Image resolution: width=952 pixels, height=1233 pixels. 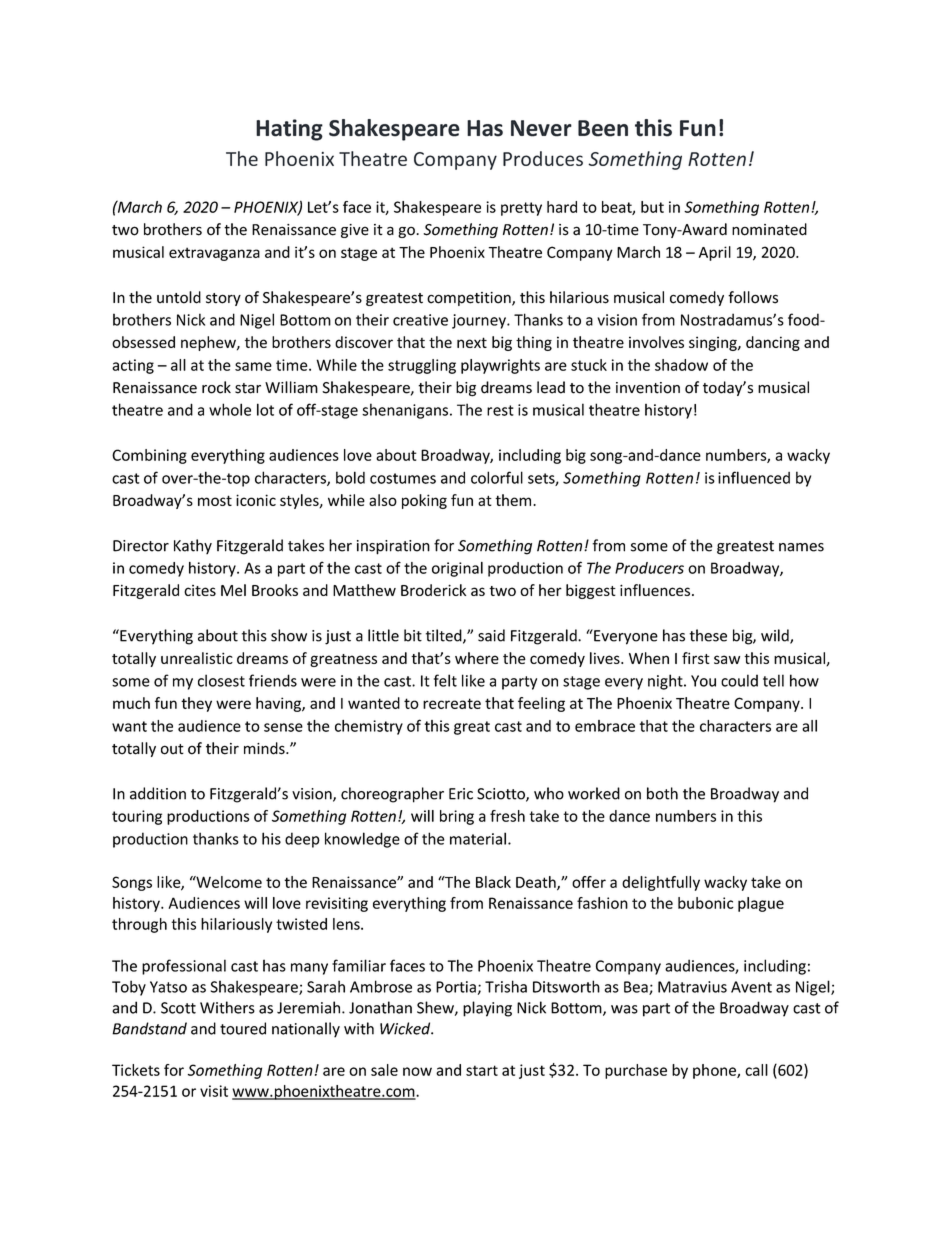 I want to click on bring, so click(x=457, y=817).
